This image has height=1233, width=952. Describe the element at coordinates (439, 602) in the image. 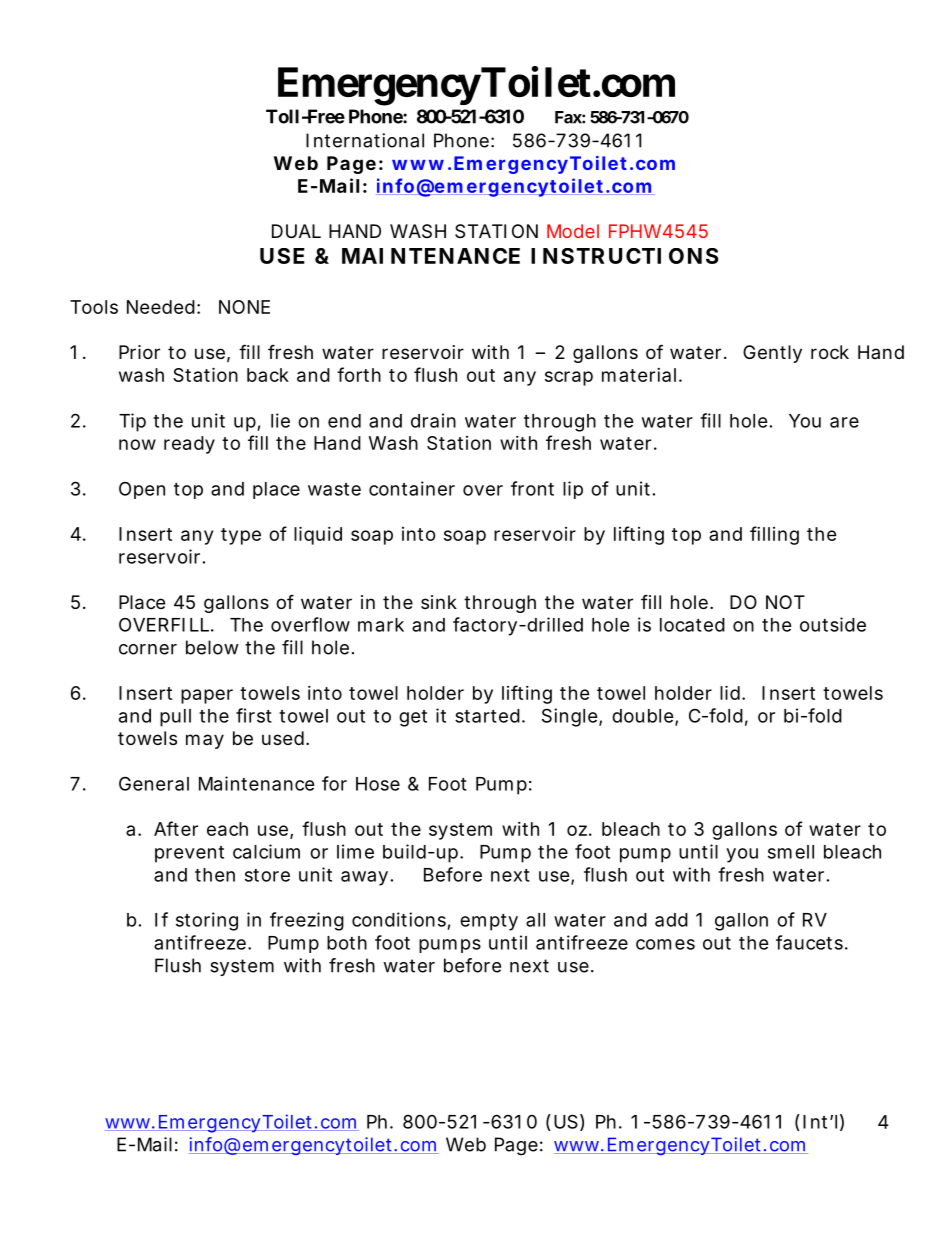

I see `sink` at that location.
